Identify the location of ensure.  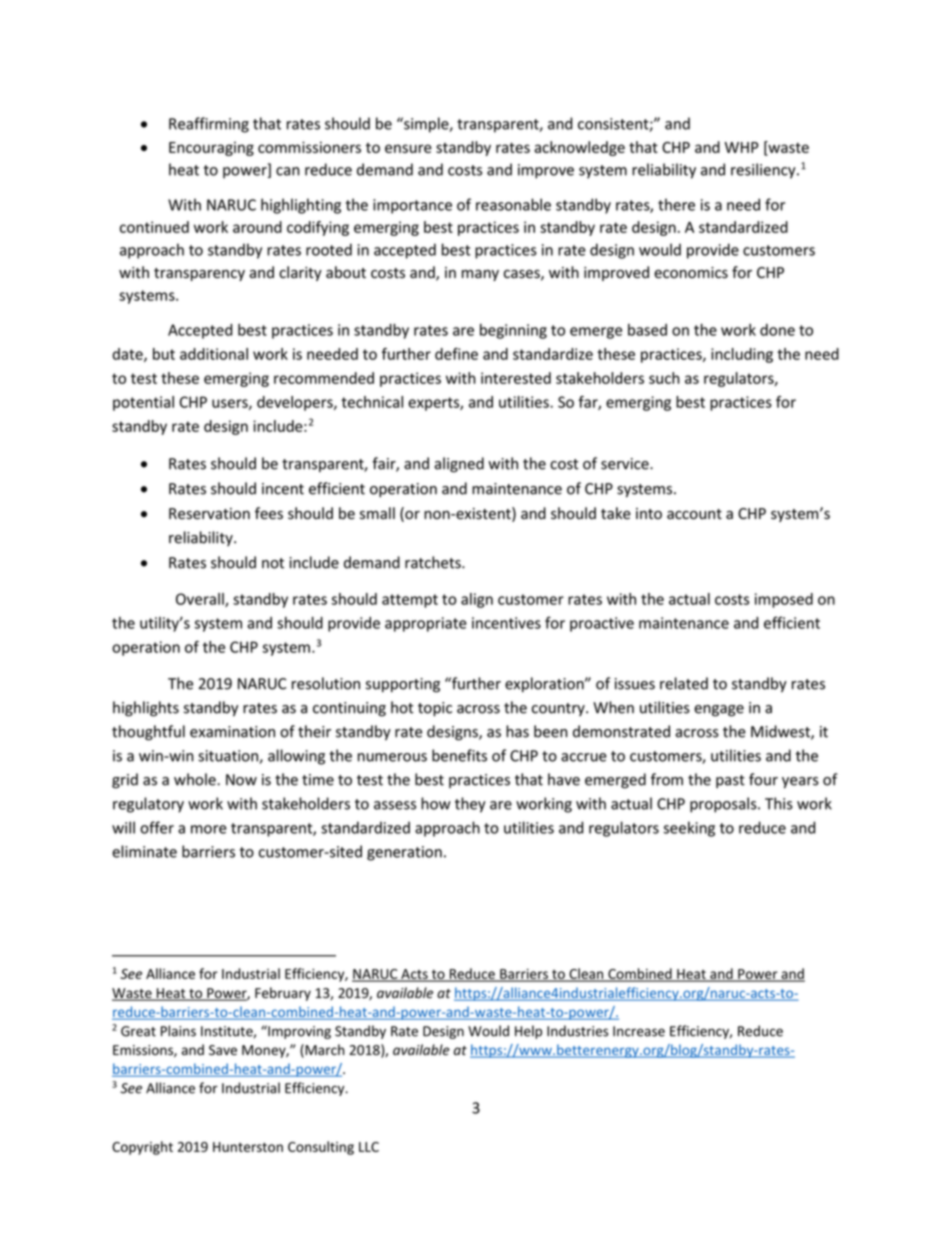
(408, 148).
